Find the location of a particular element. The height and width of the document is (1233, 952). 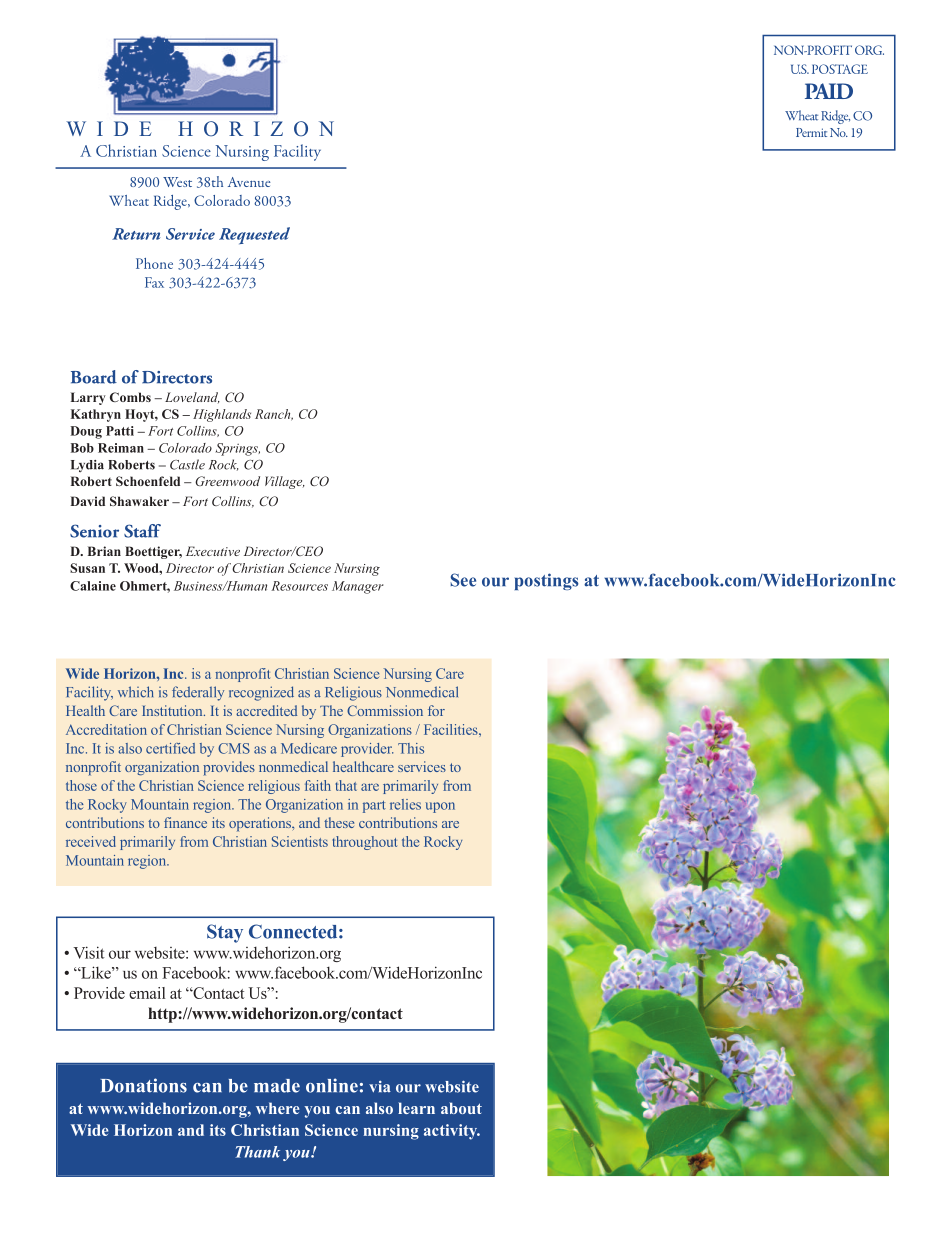

PAID is located at coordinates (829, 91).
